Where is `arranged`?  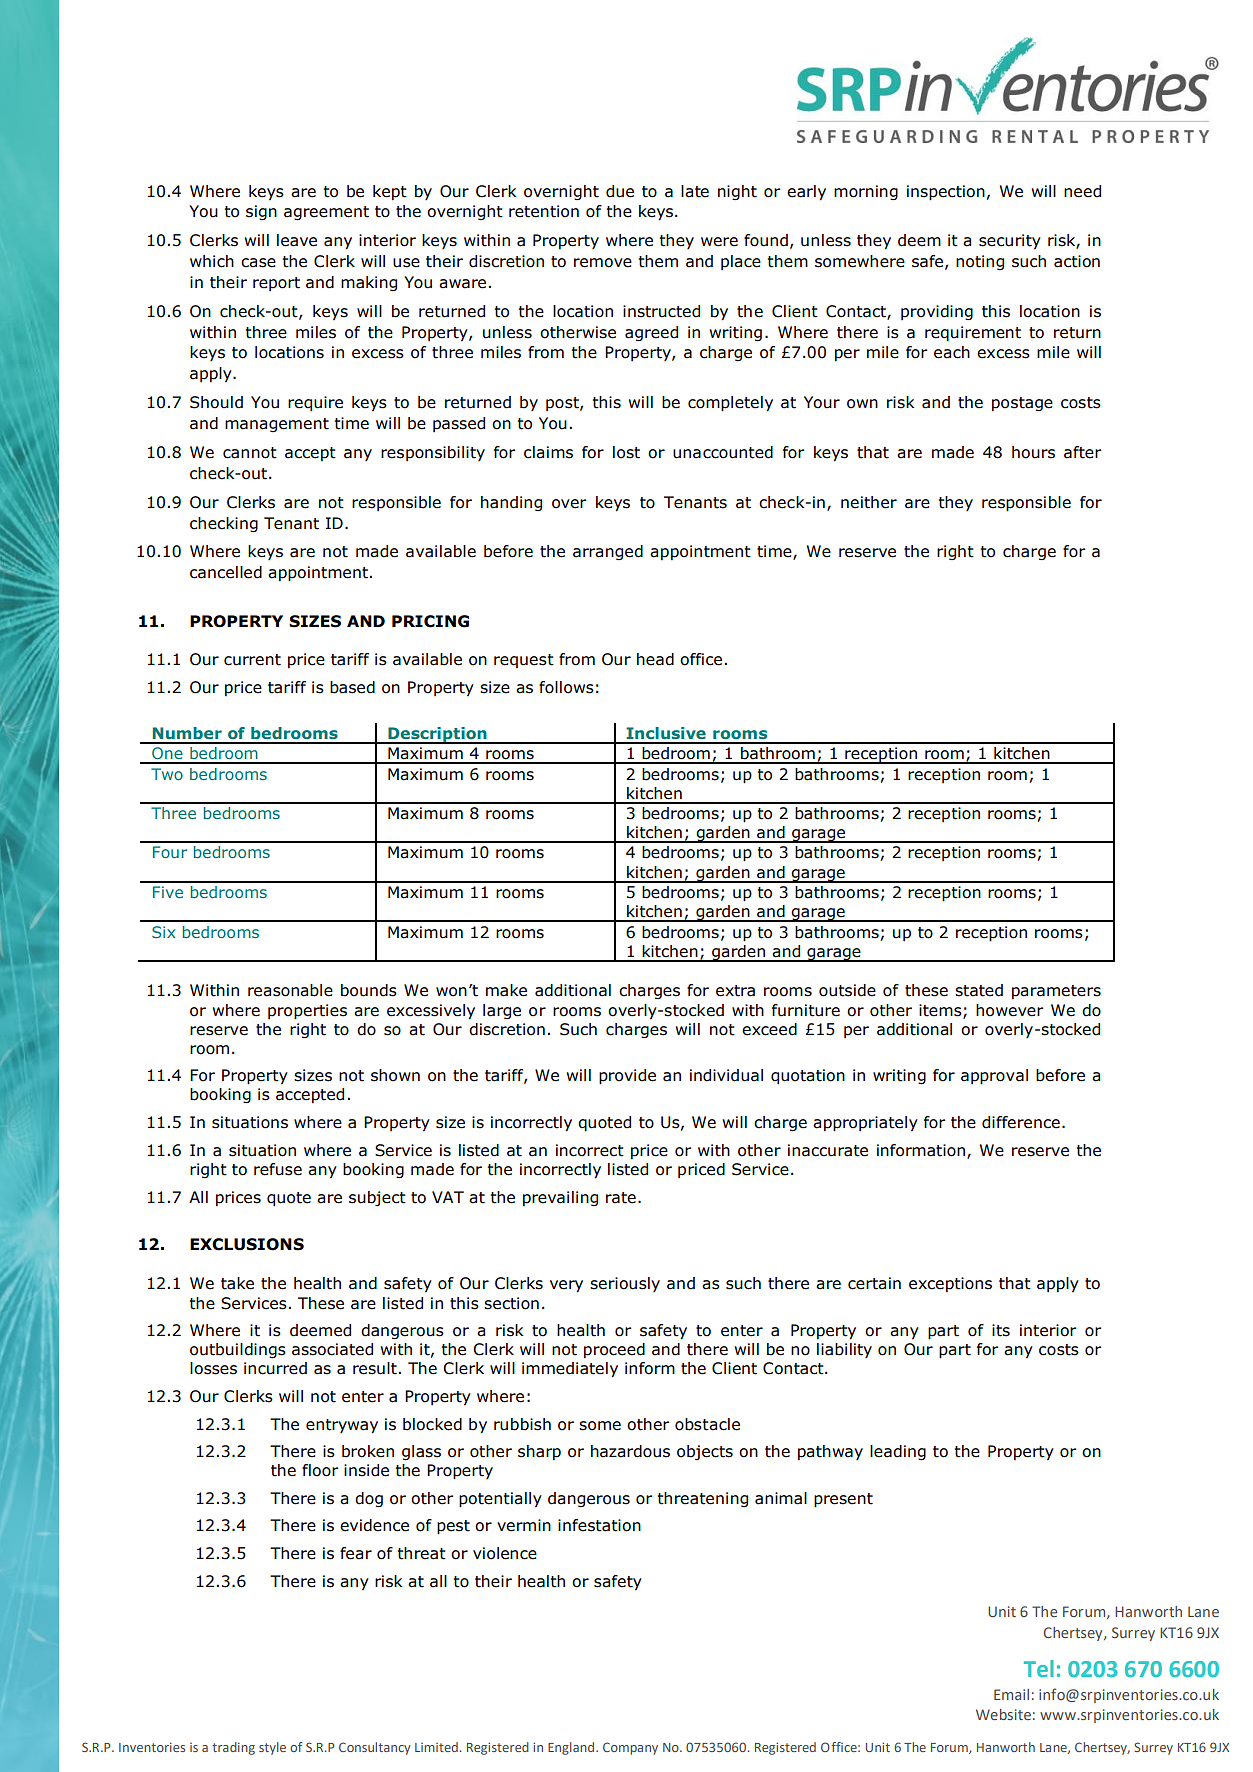
arranged is located at coordinates (608, 552).
